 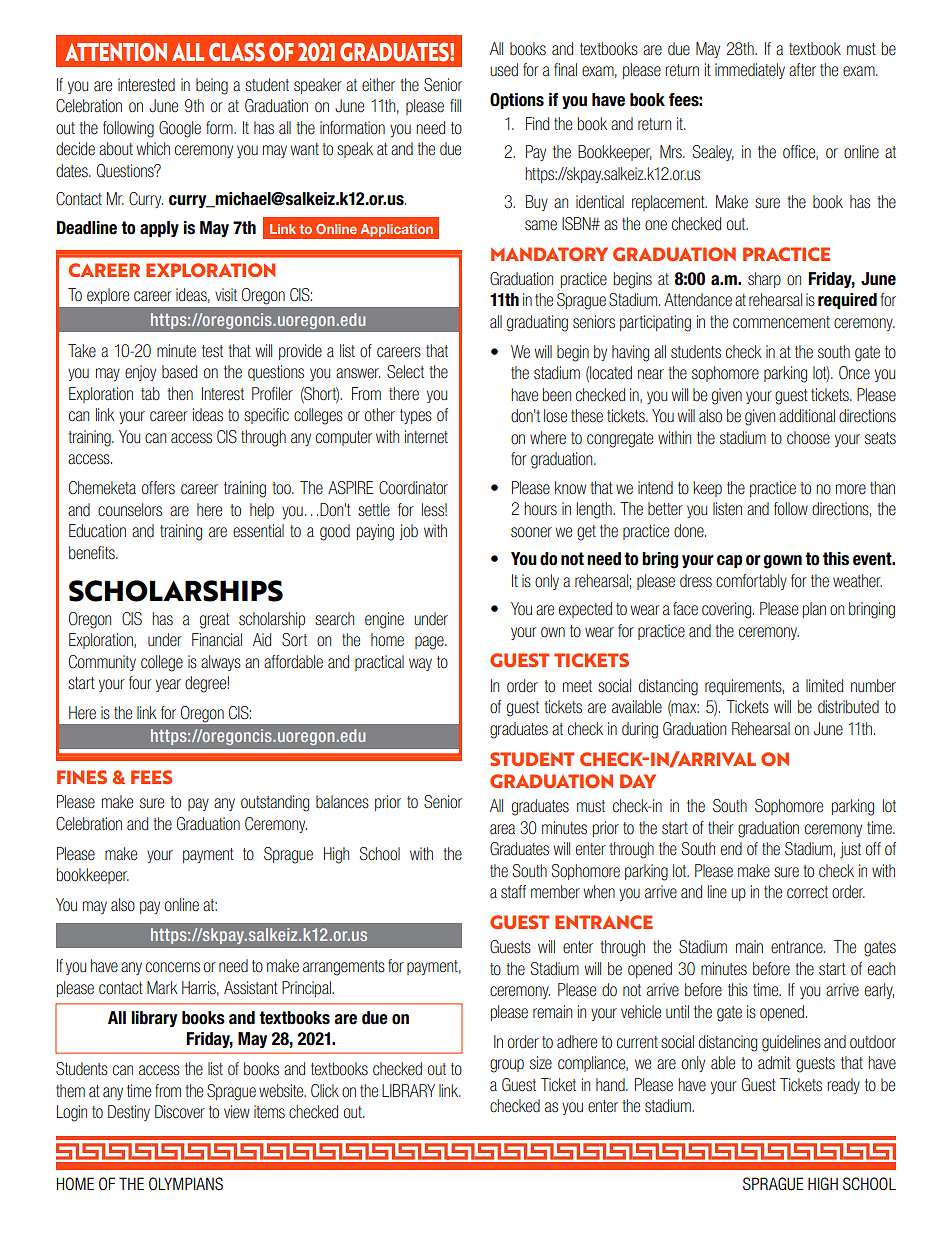 What do you see at coordinates (430, 643) in the page?
I see `page` at bounding box center [430, 643].
